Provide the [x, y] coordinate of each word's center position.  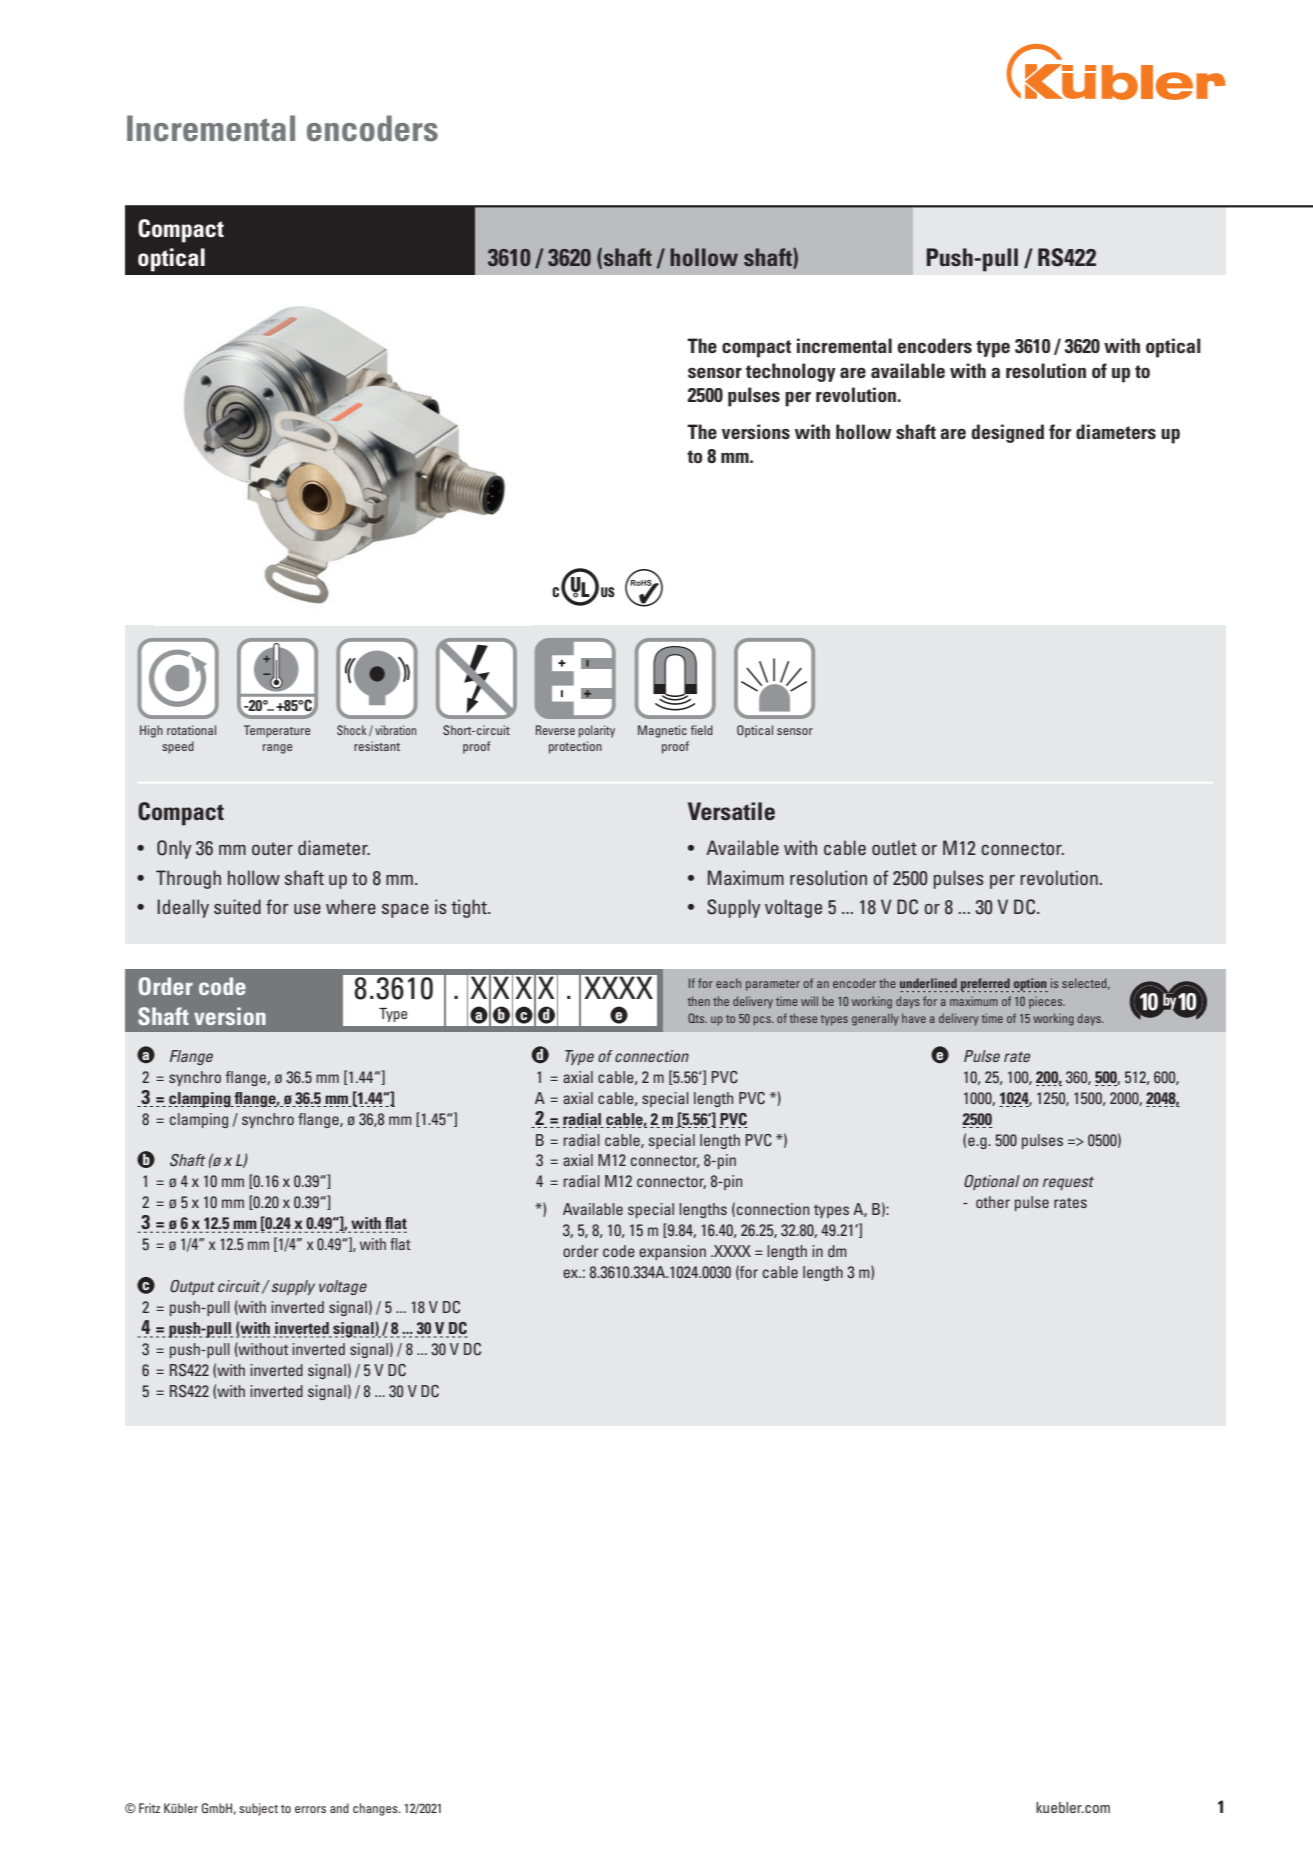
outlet [894, 847]
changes [376, 1809]
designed [1008, 433]
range [277, 749]
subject [258, 1809]
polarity [597, 731]
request [1068, 1183]
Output [192, 1287]
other [993, 1202]
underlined [928, 983]
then [699, 1001]
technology [791, 372]
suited [237, 906]
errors [310, 1809]
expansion [672, 1252]
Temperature [277, 731]
